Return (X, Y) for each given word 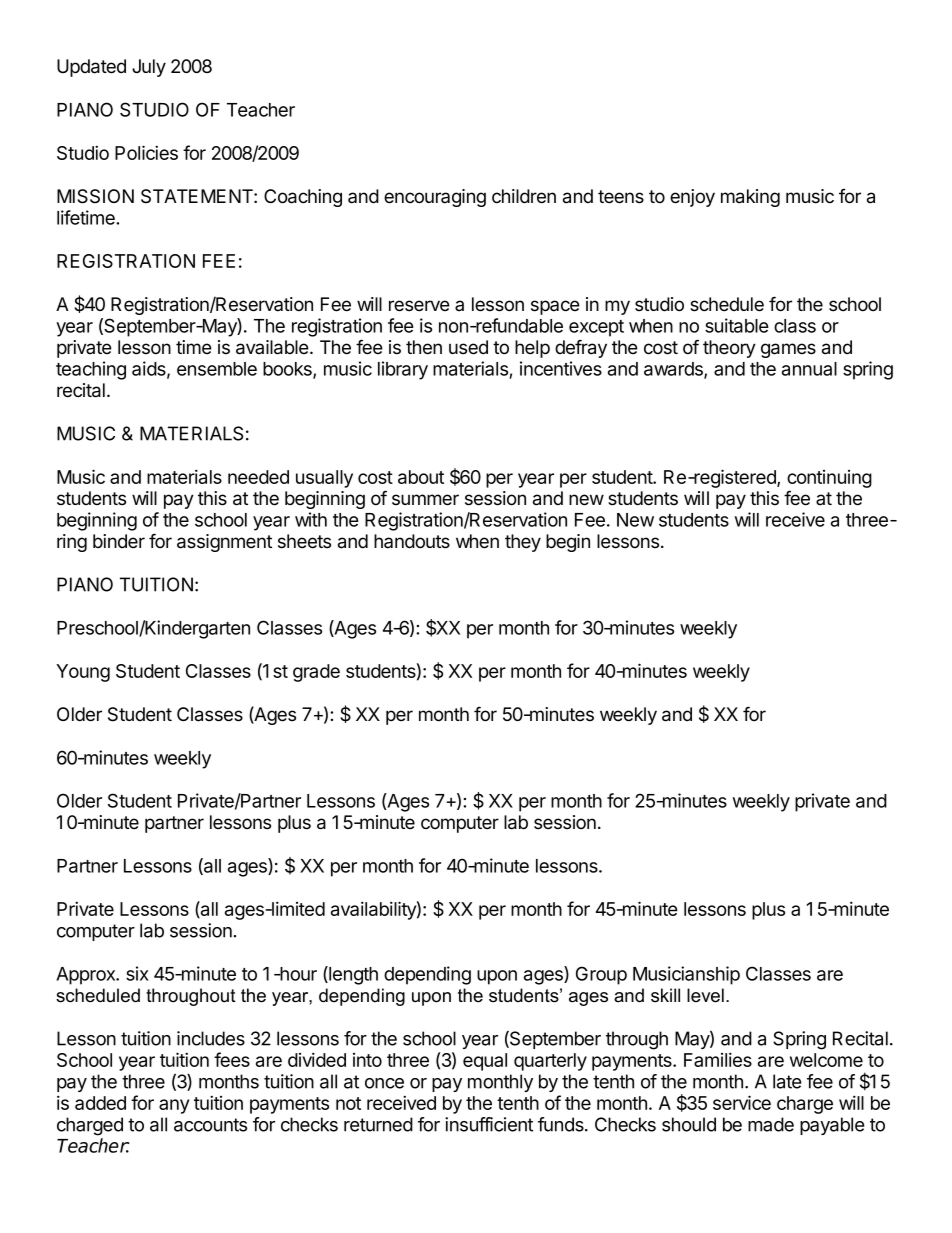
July (149, 68)
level (705, 995)
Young (83, 673)
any (174, 1106)
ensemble (217, 369)
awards (674, 370)
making (750, 198)
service (742, 1102)
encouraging (435, 198)
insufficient (489, 1124)
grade (316, 673)
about (421, 477)
